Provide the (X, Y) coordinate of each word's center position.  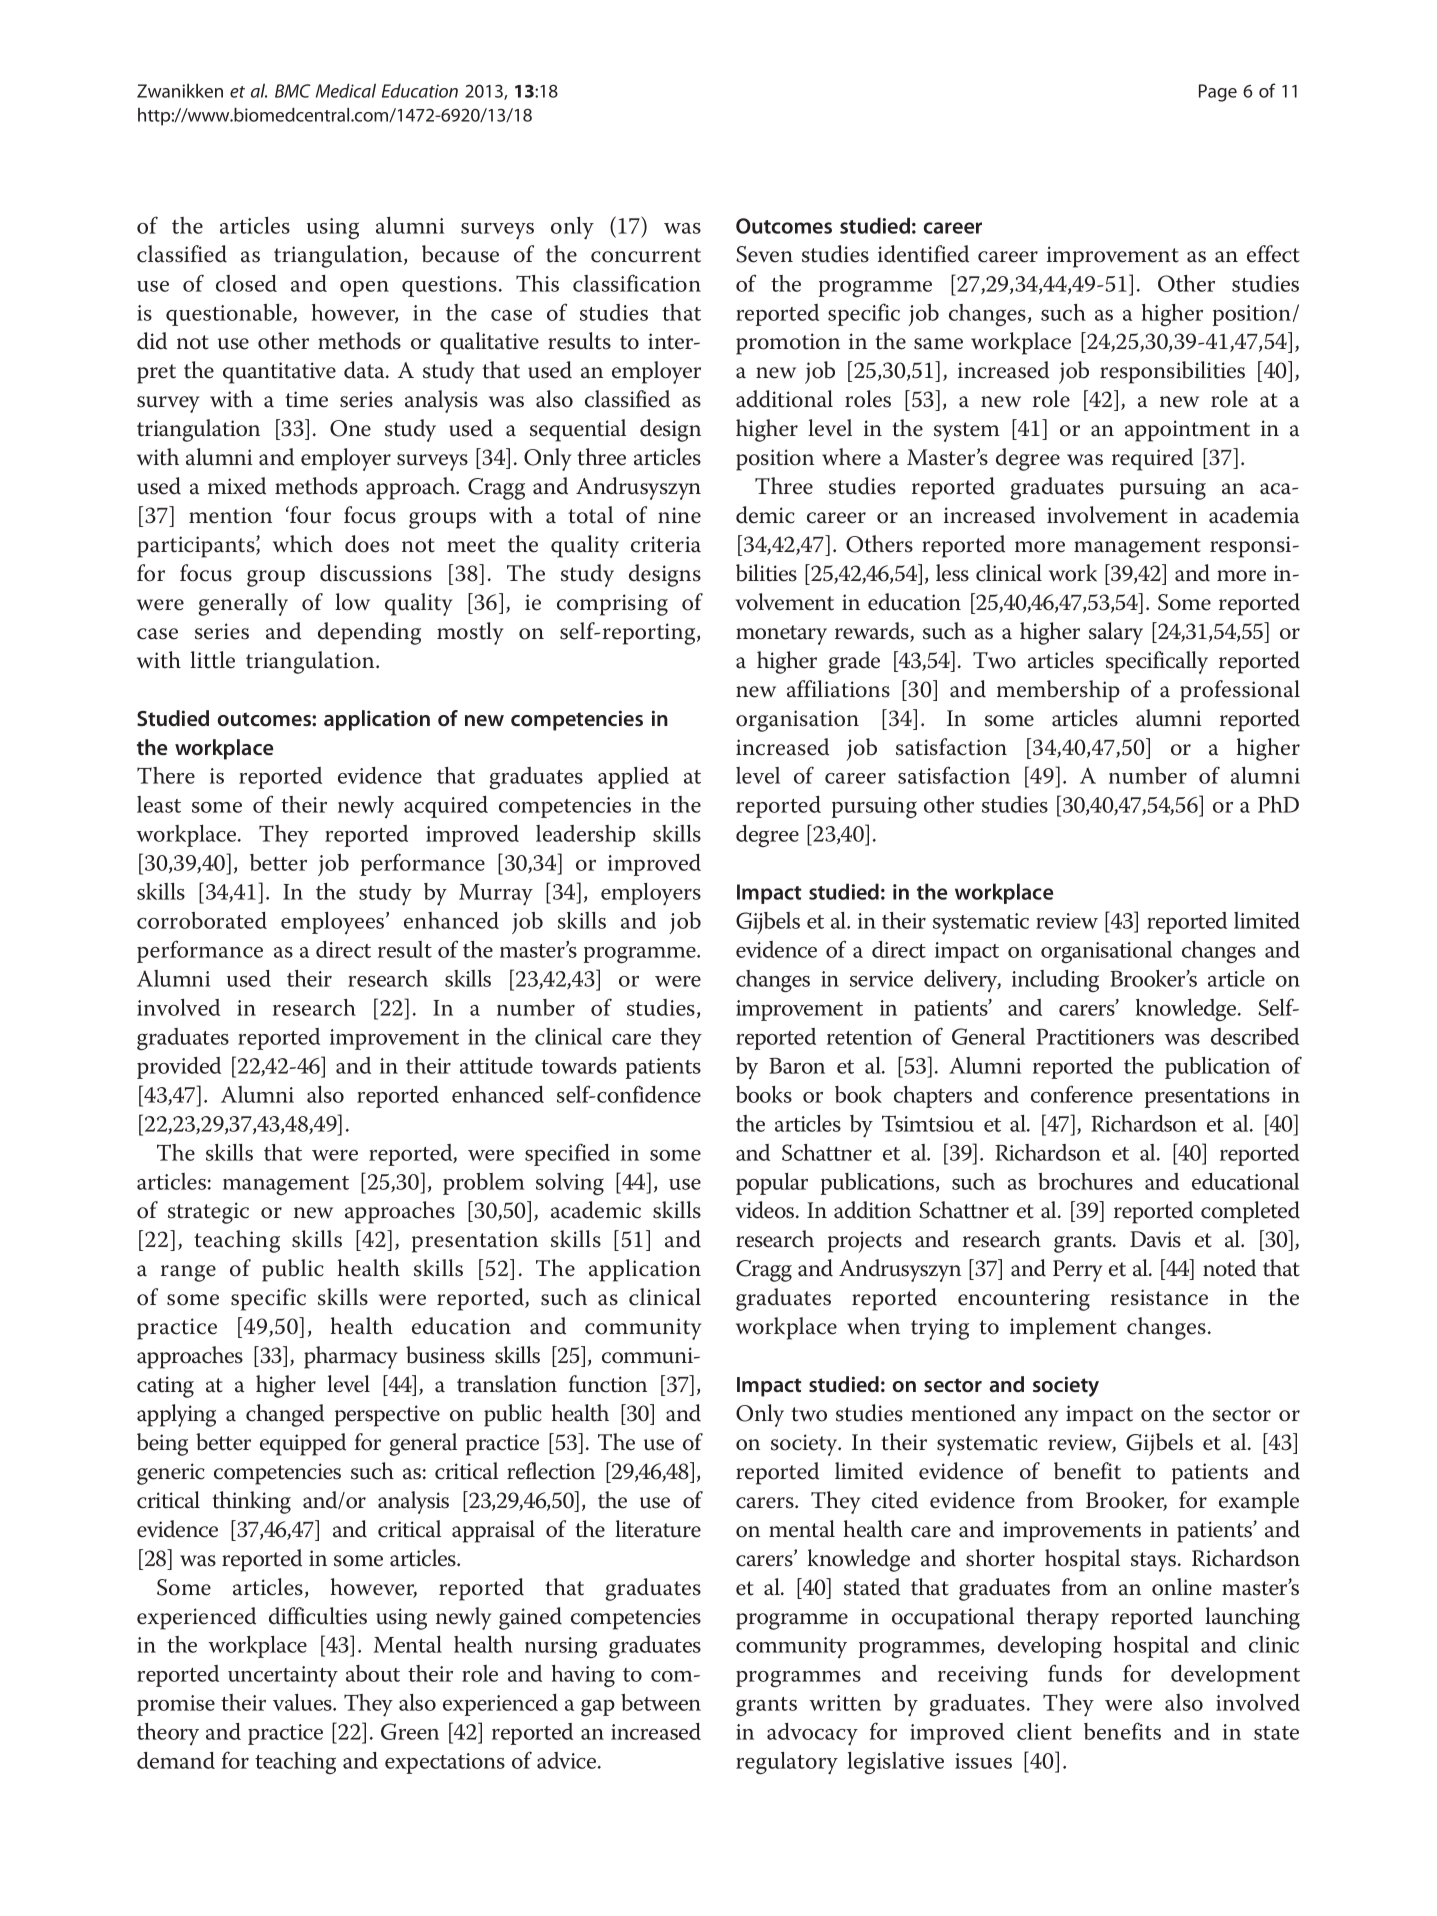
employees (334, 923)
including (1055, 981)
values (303, 1702)
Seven (764, 254)
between (661, 1702)
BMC (292, 91)
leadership (586, 836)
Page (1218, 93)
